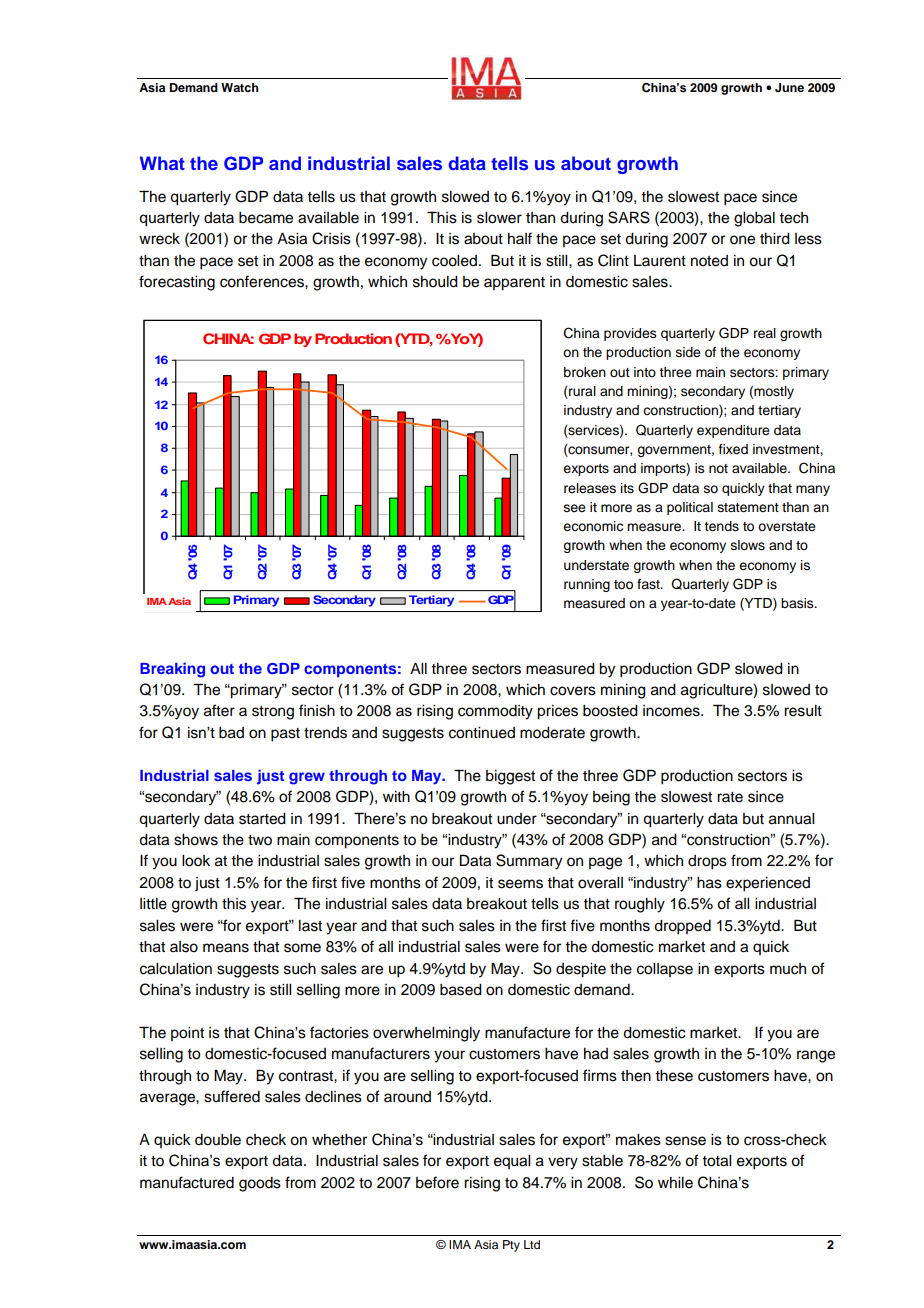  What do you see at coordinates (260, 1184) in the screenshot?
I see `goods` at bounding box center [260, 1184].
